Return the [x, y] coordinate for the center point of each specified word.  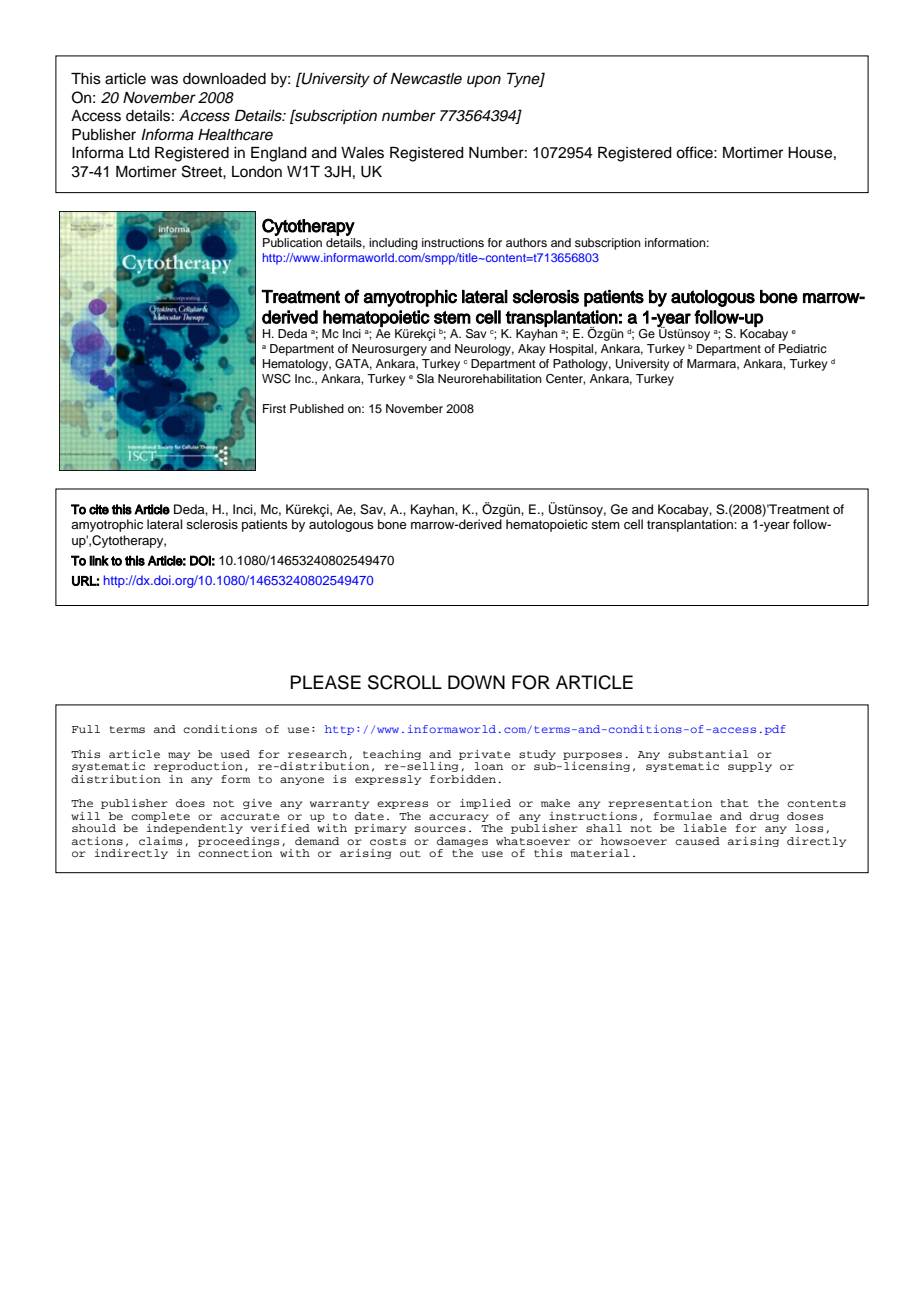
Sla [425, 379]
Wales [362, 153]
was [164, 80]
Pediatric [803, 348]
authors [526, 242]
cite [99, 509]
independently [195, 829]
